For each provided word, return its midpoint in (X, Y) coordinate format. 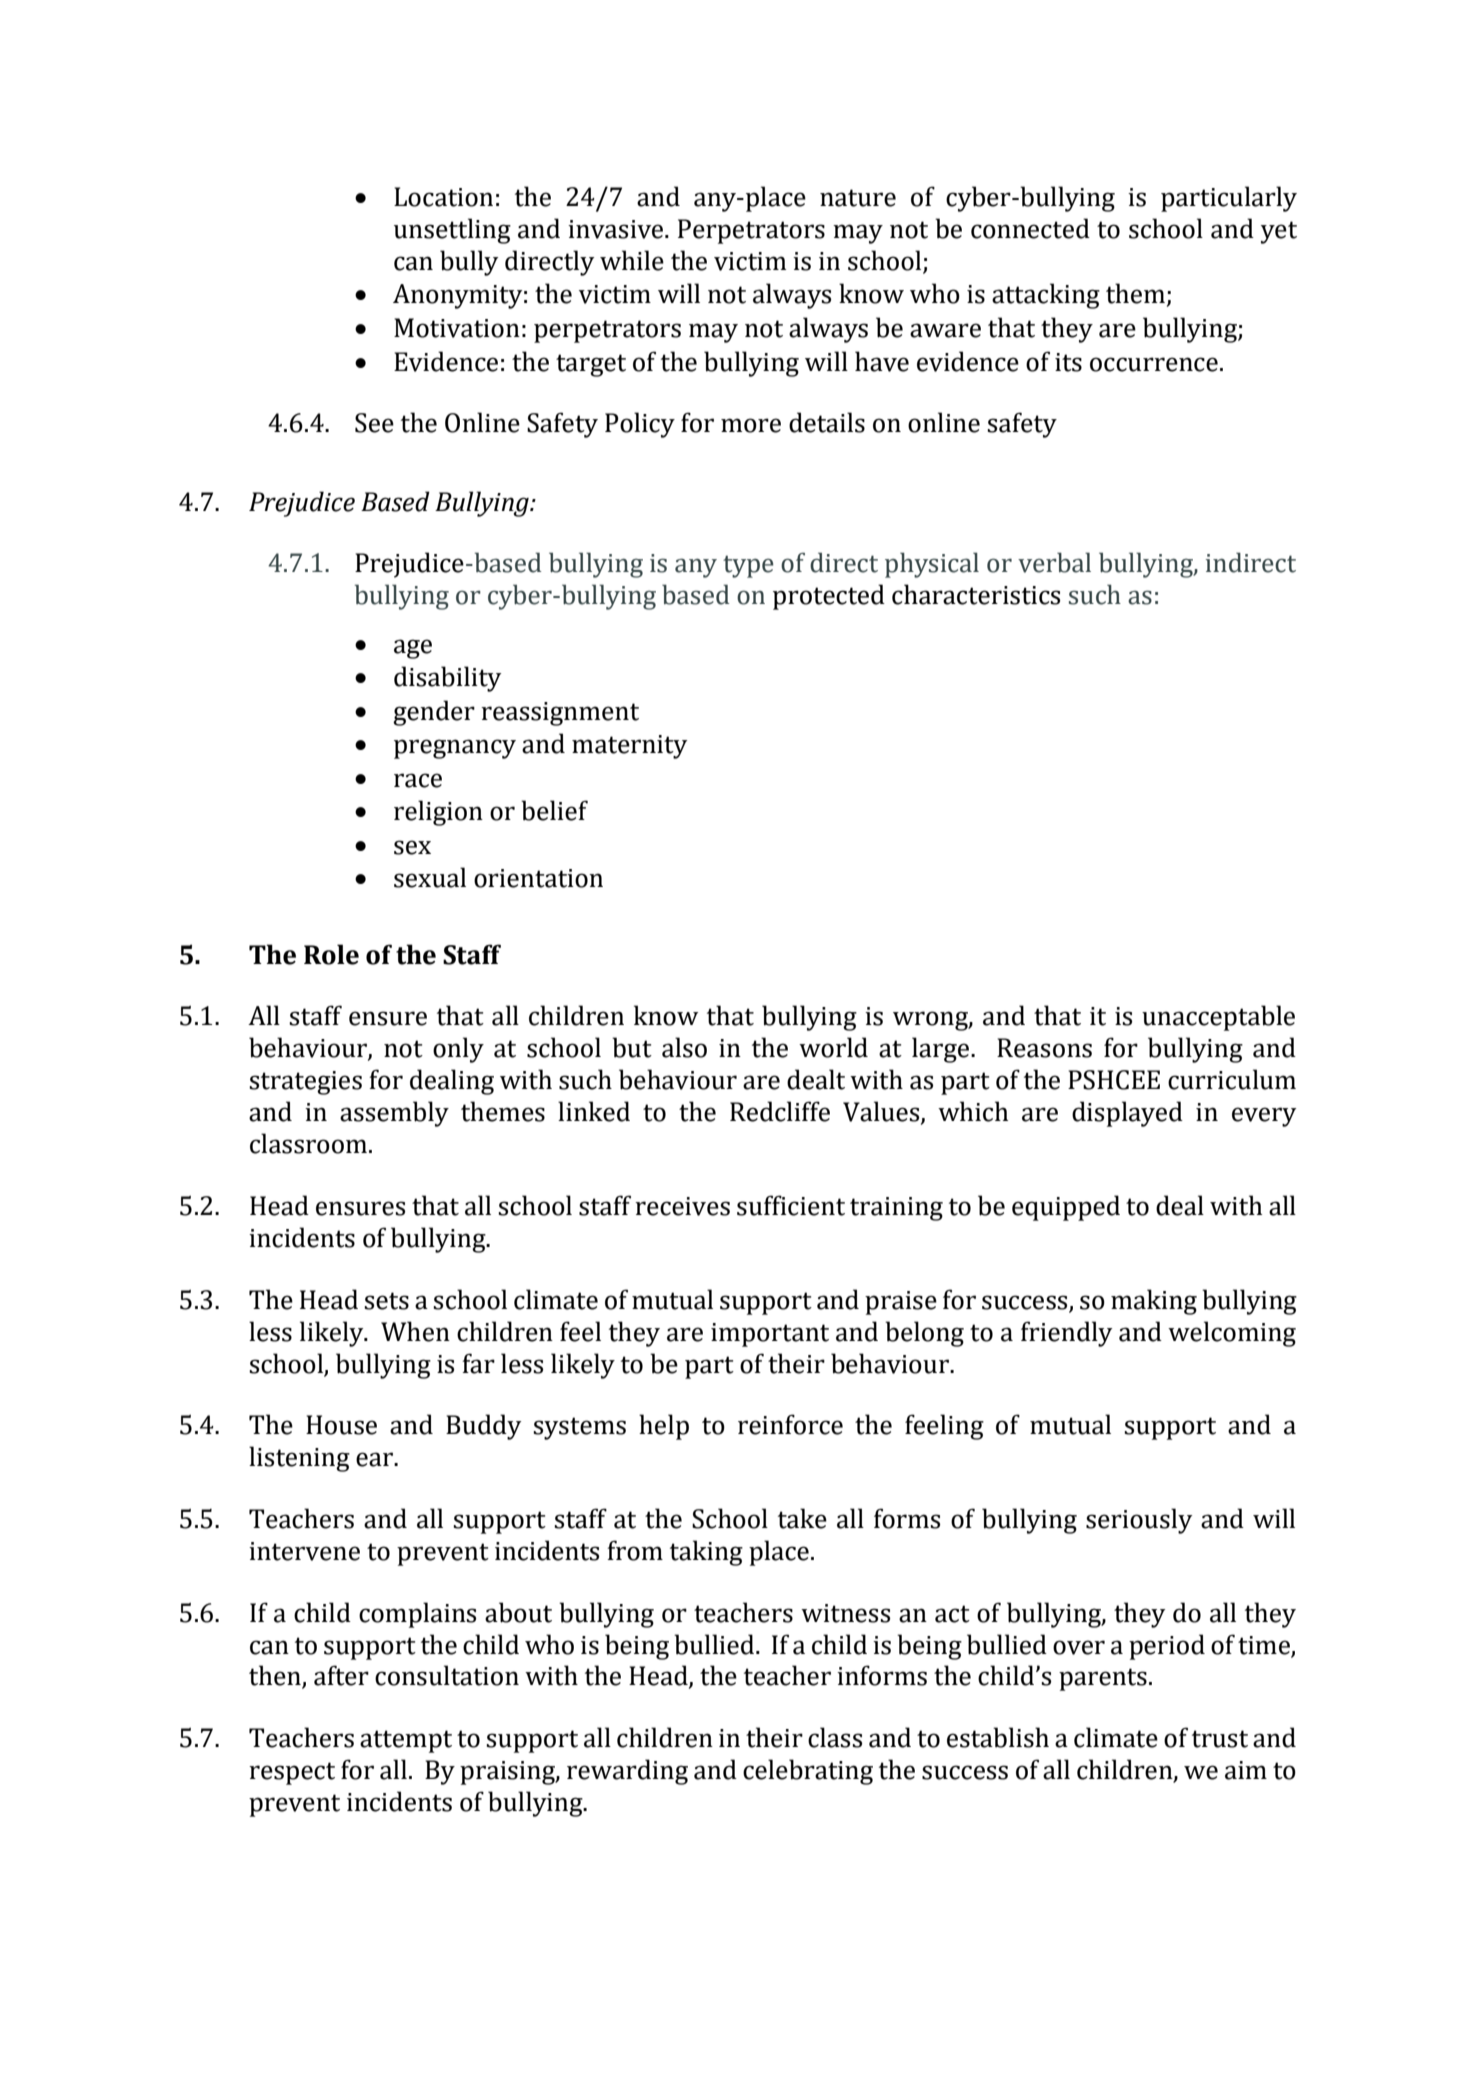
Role (331, 954)
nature (858, 198)
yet (1279, 232)
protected (829, 597)
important (770, 1335)
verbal (1054, 562)
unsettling (452, 231)
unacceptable (1218, 1018)
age (413, 649)
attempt (406, 1741)
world (833, 1047)
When (415, 1331)
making (1154, 1302)
